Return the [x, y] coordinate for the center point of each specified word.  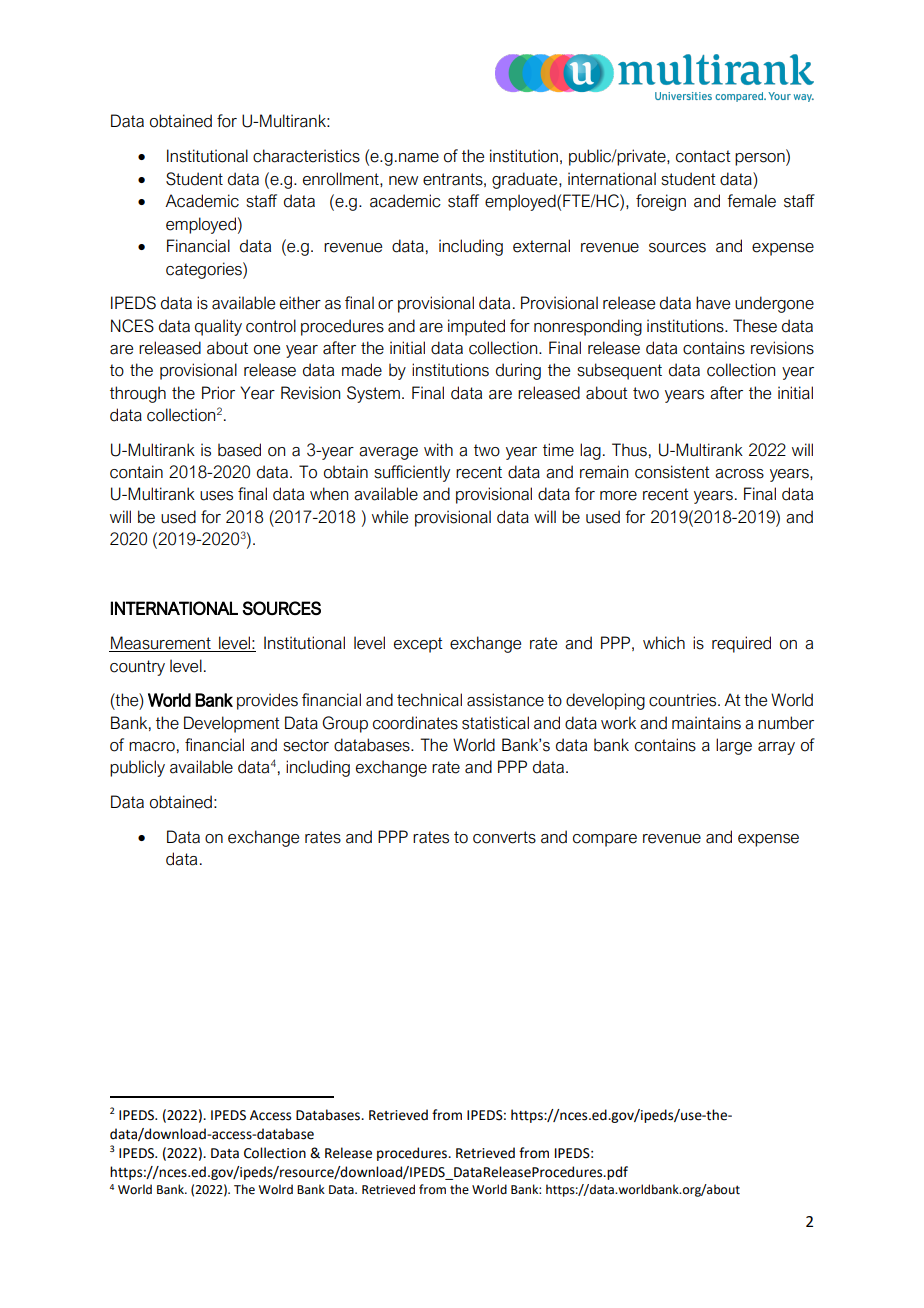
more [618, 496]
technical [429, 700]
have [713, 303]
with [438, 449]
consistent [672, 472]
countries [684, 700]
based [239, 450]
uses [216, 496]
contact [703, 156]
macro [152, 747]
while [390, 517]
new [403, 181]
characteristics [306, 156]
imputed [476, 327]
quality [218, 327]
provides [267, 701]
